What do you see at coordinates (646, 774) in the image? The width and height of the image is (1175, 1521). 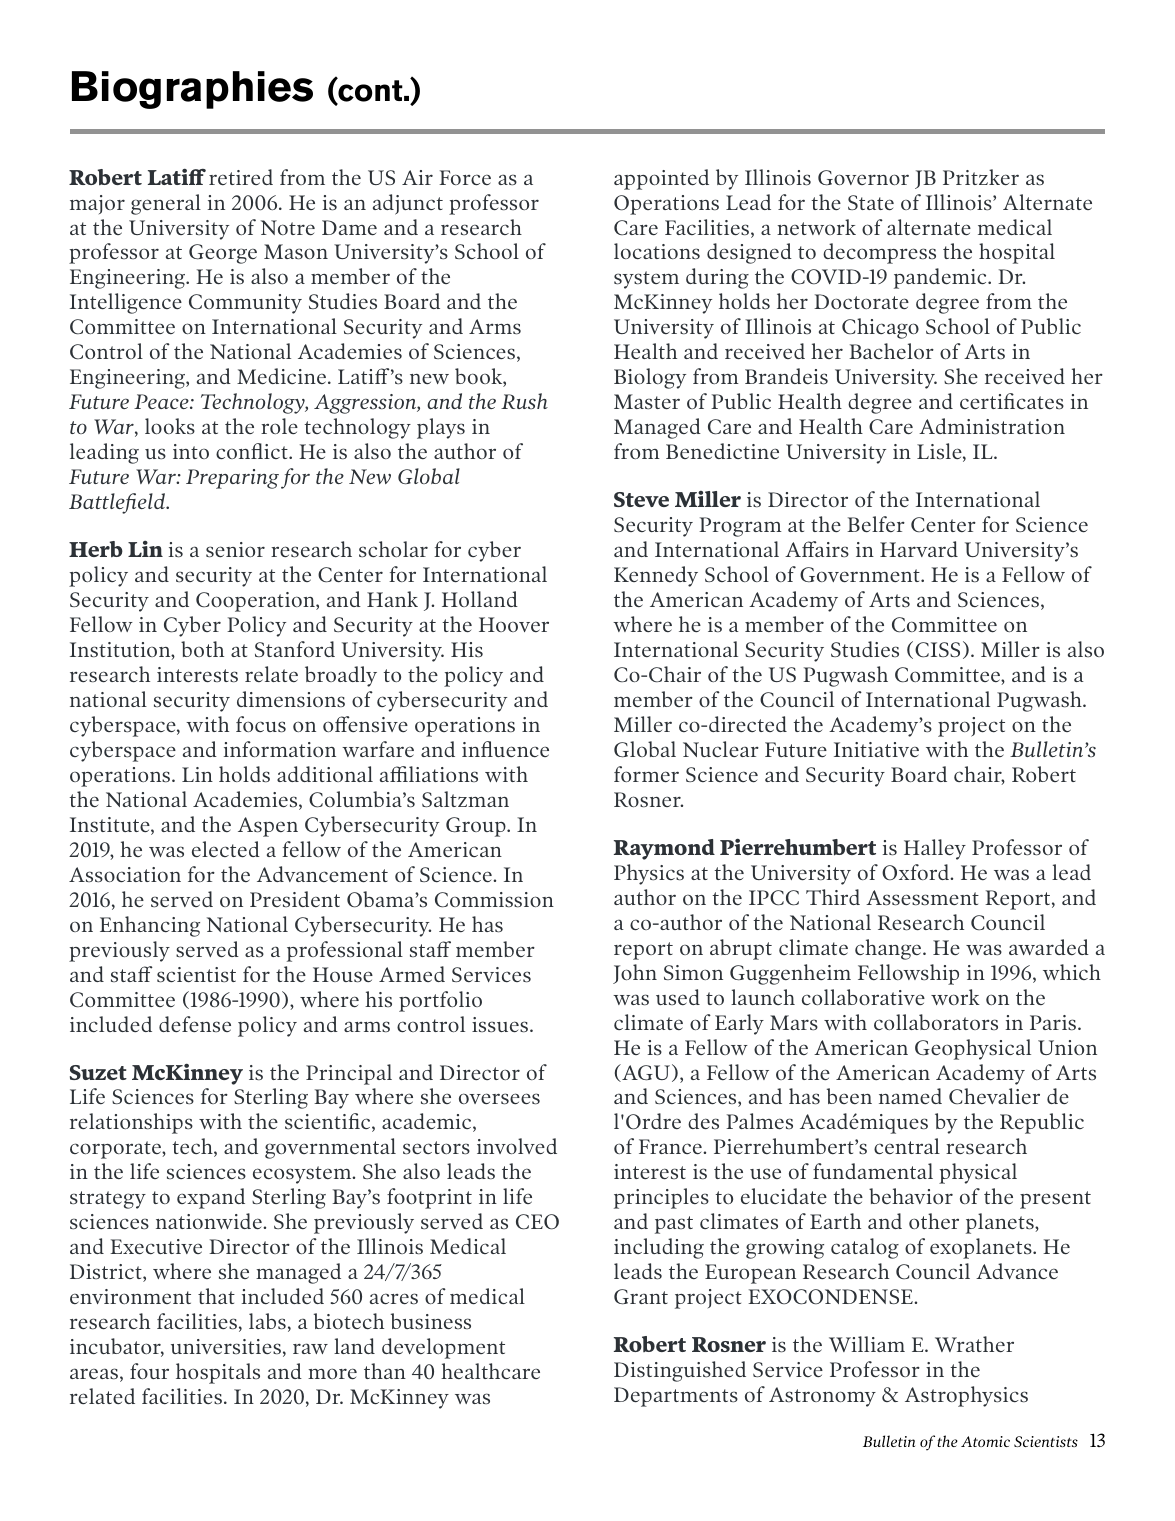 I see `former` at bounding box center [646, 774].
